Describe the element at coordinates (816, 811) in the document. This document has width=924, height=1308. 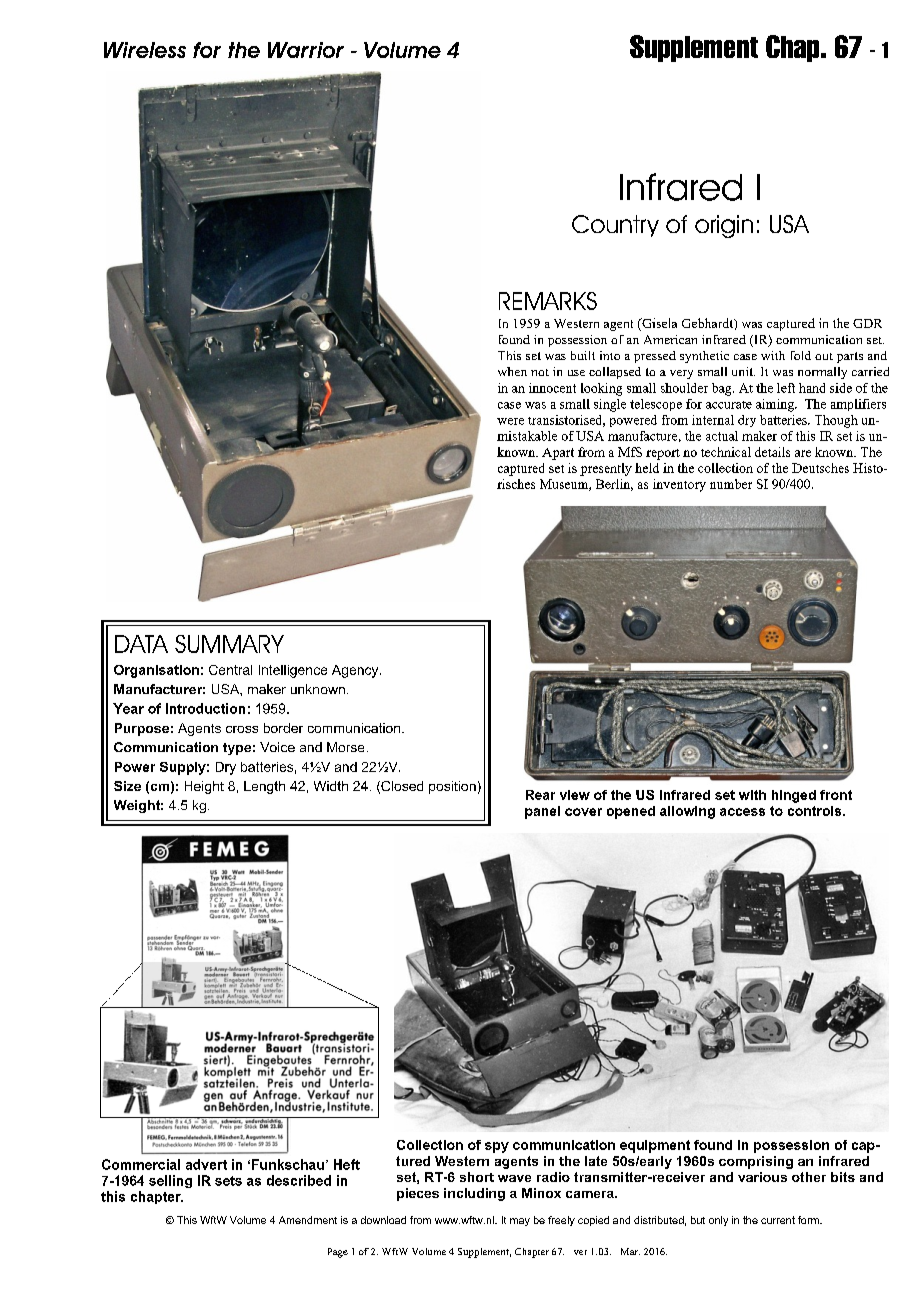
I see `controls` at that location.
